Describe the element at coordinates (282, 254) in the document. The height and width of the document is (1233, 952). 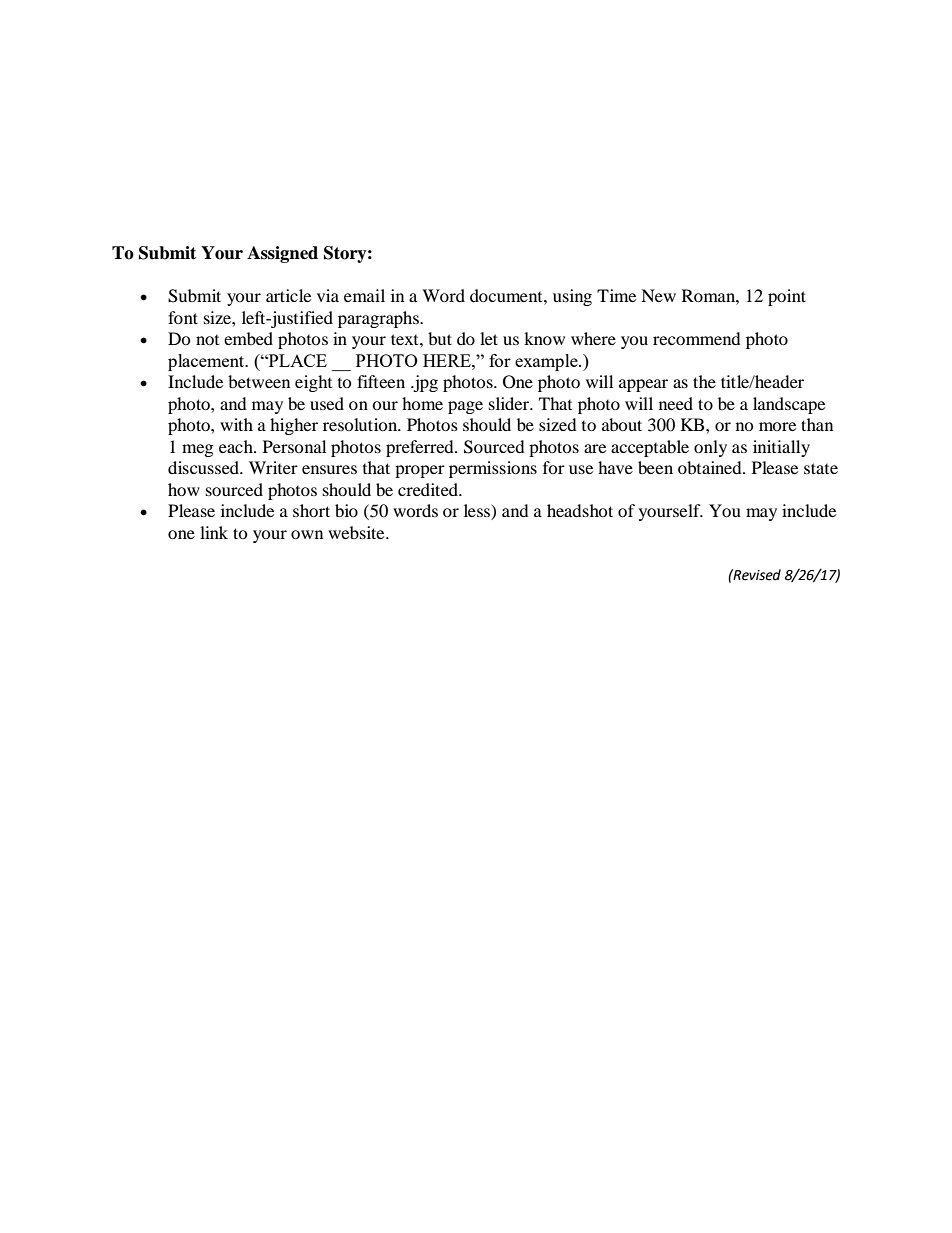
I see `Assigned` at that location.
